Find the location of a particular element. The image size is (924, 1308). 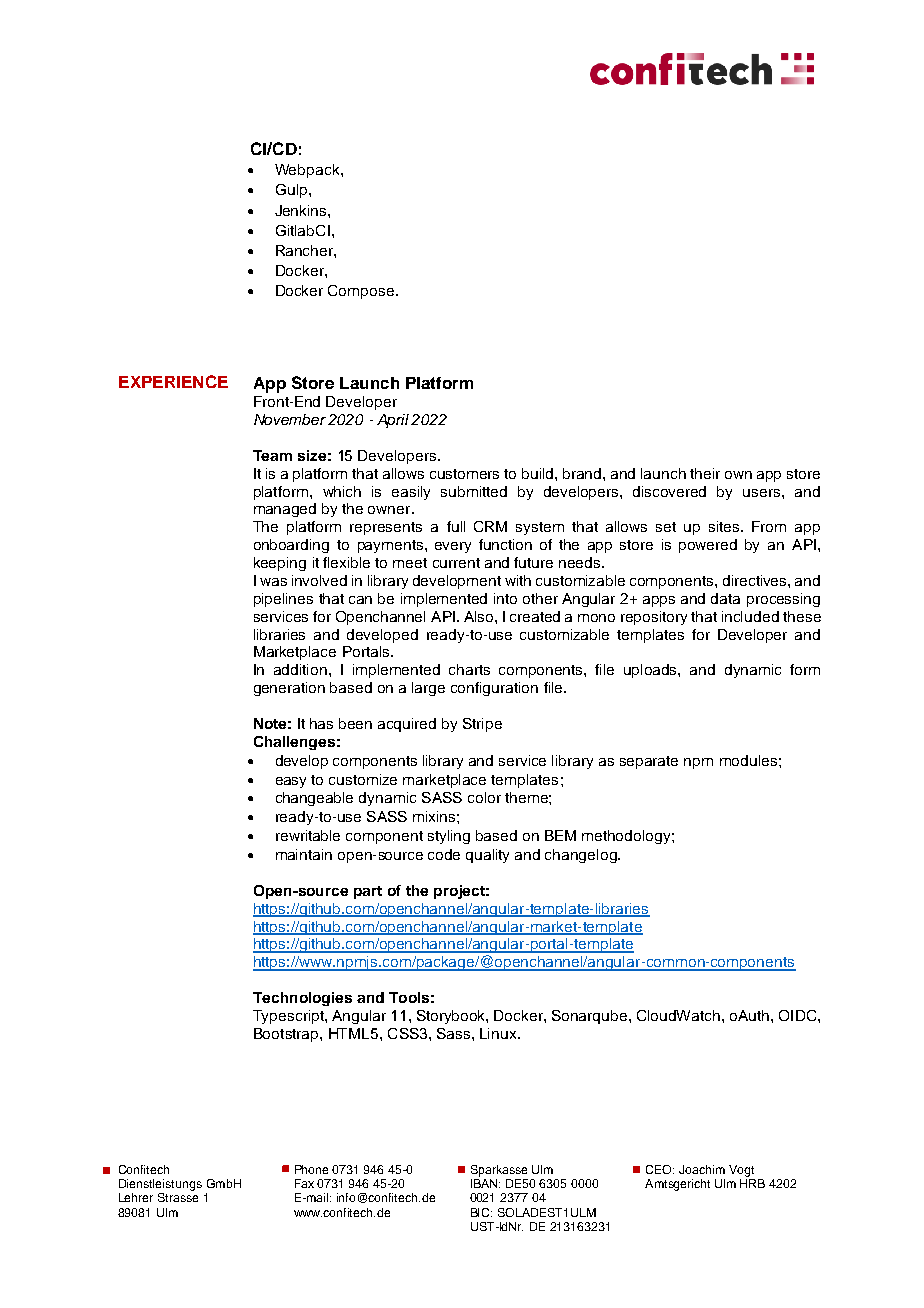

configuration is located at coordinates (494, 689).
